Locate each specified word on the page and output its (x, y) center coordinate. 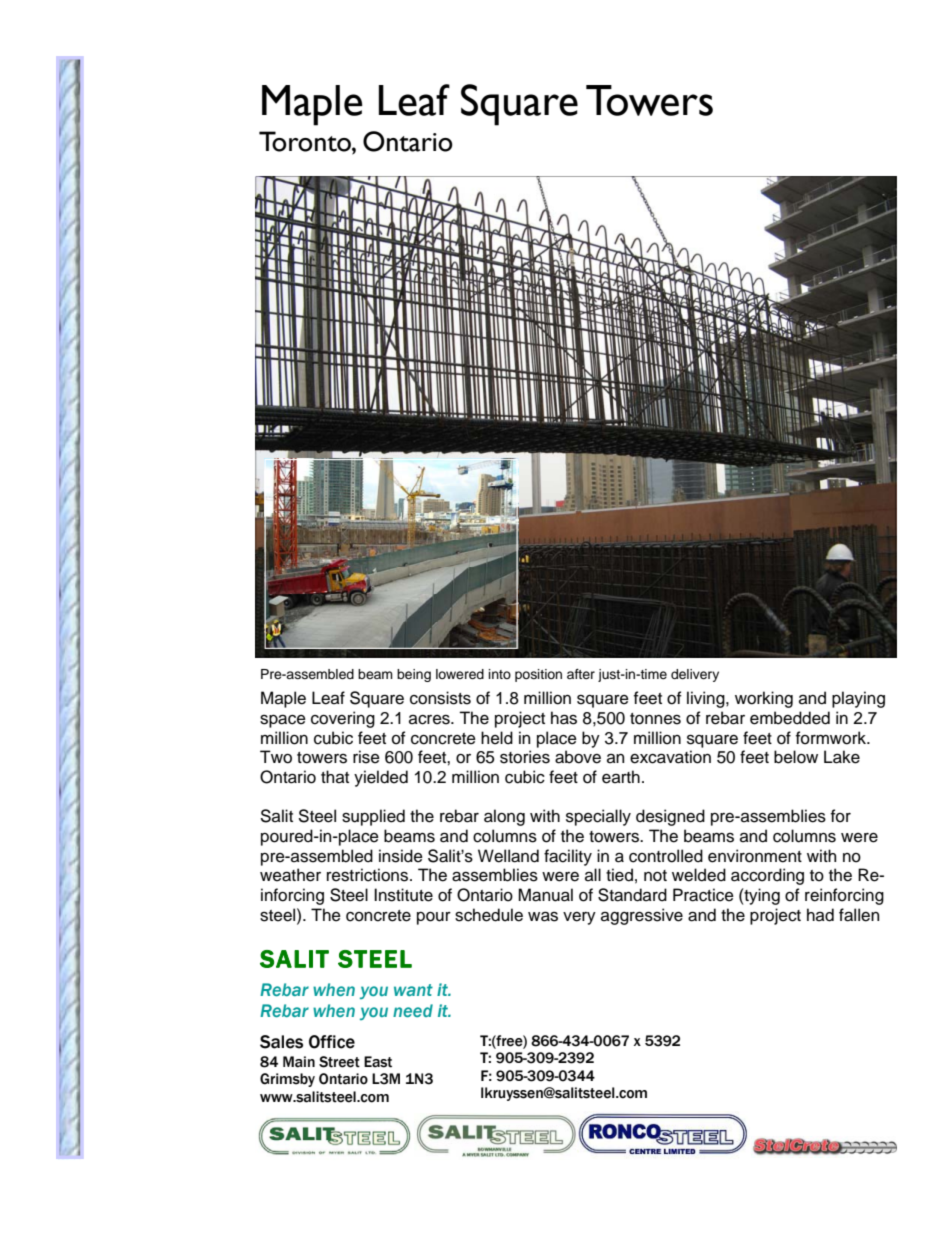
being (414, 675)
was (543, 916)
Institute (403, 895)
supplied (373, 817)
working (764, 699)
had (820, 915)
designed (670, 817)
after (581, 674)
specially (598, 817)
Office (332, 1042)
